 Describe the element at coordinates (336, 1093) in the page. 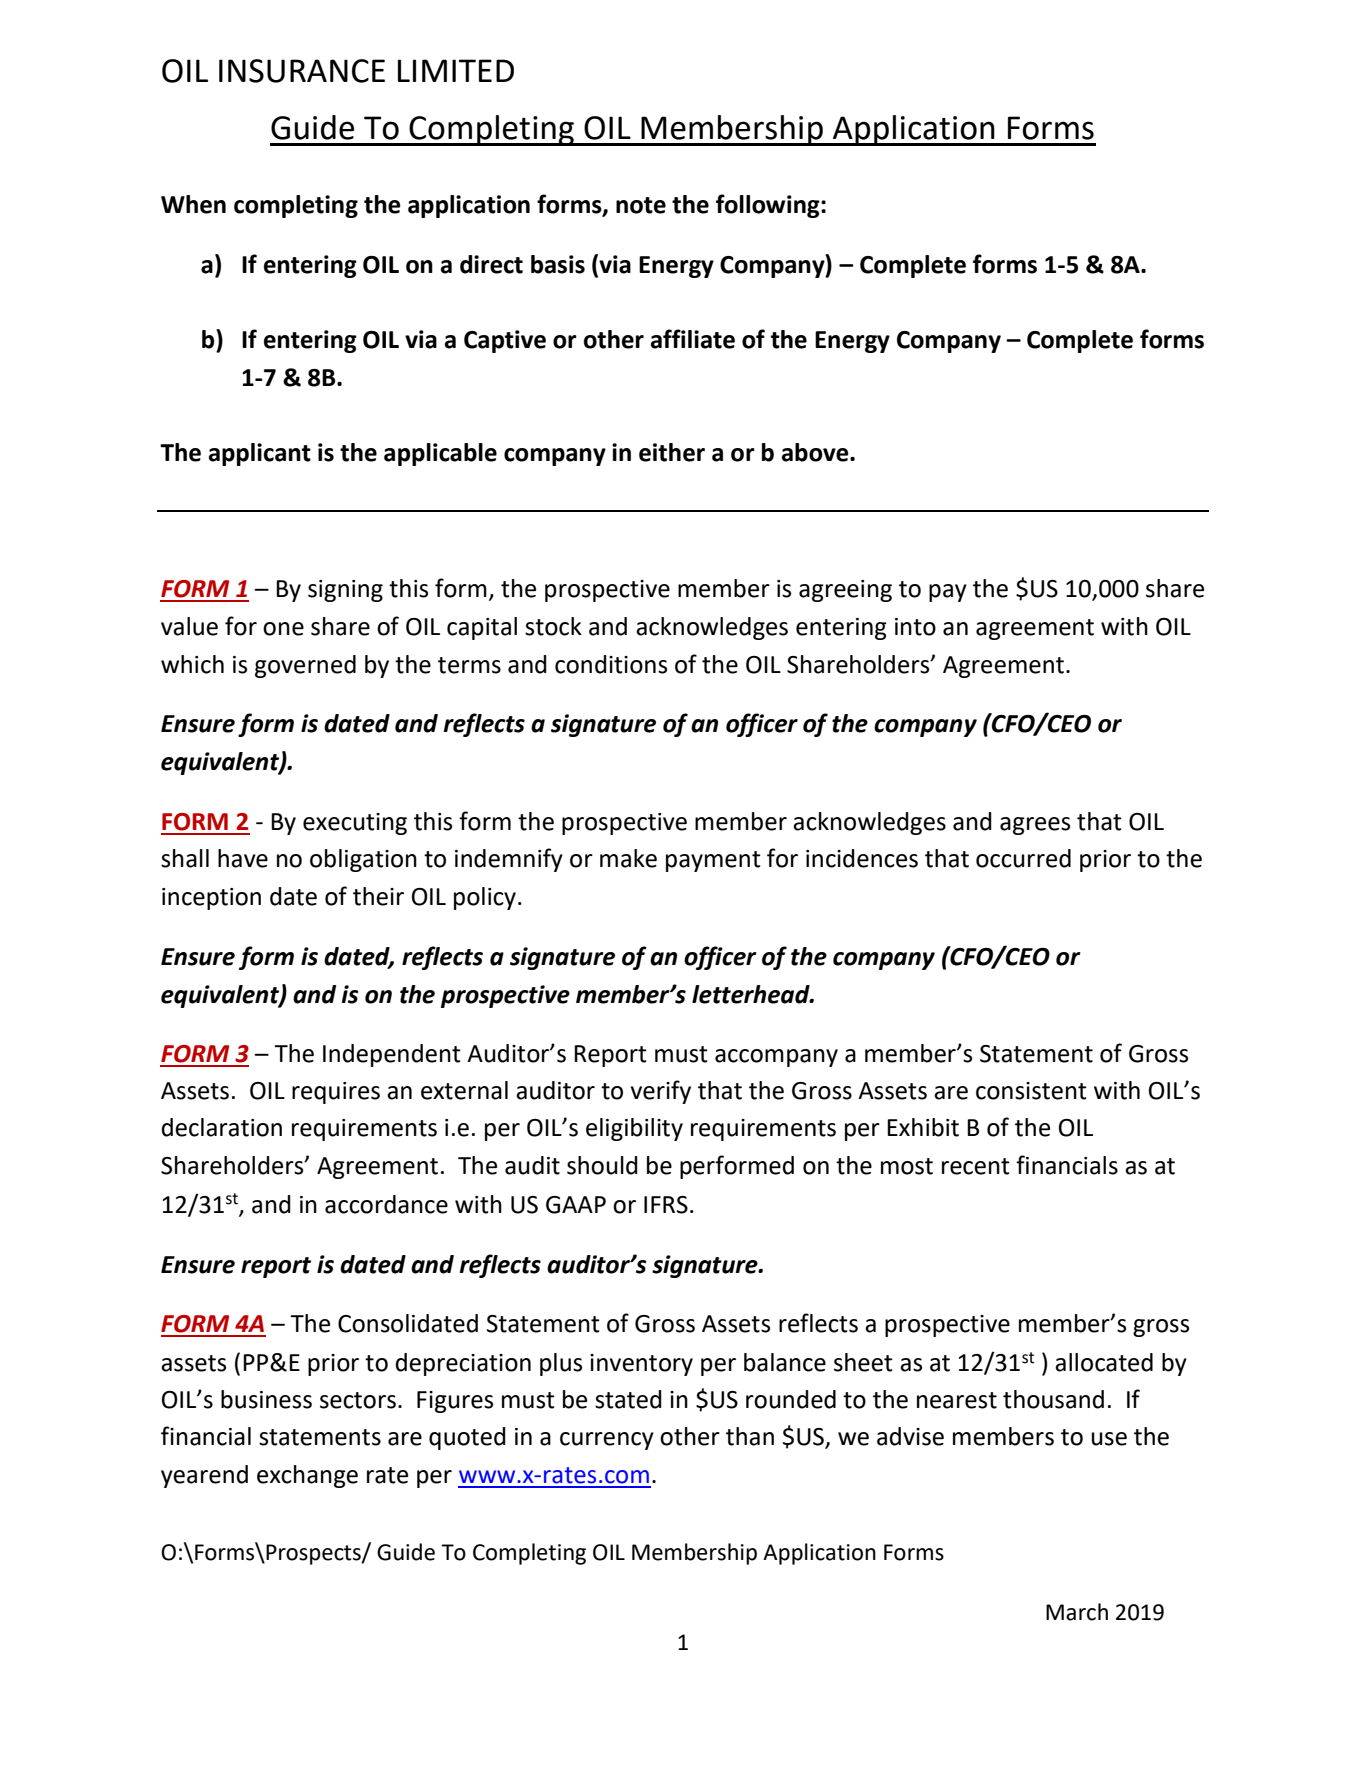

I see `requires` at that location.
